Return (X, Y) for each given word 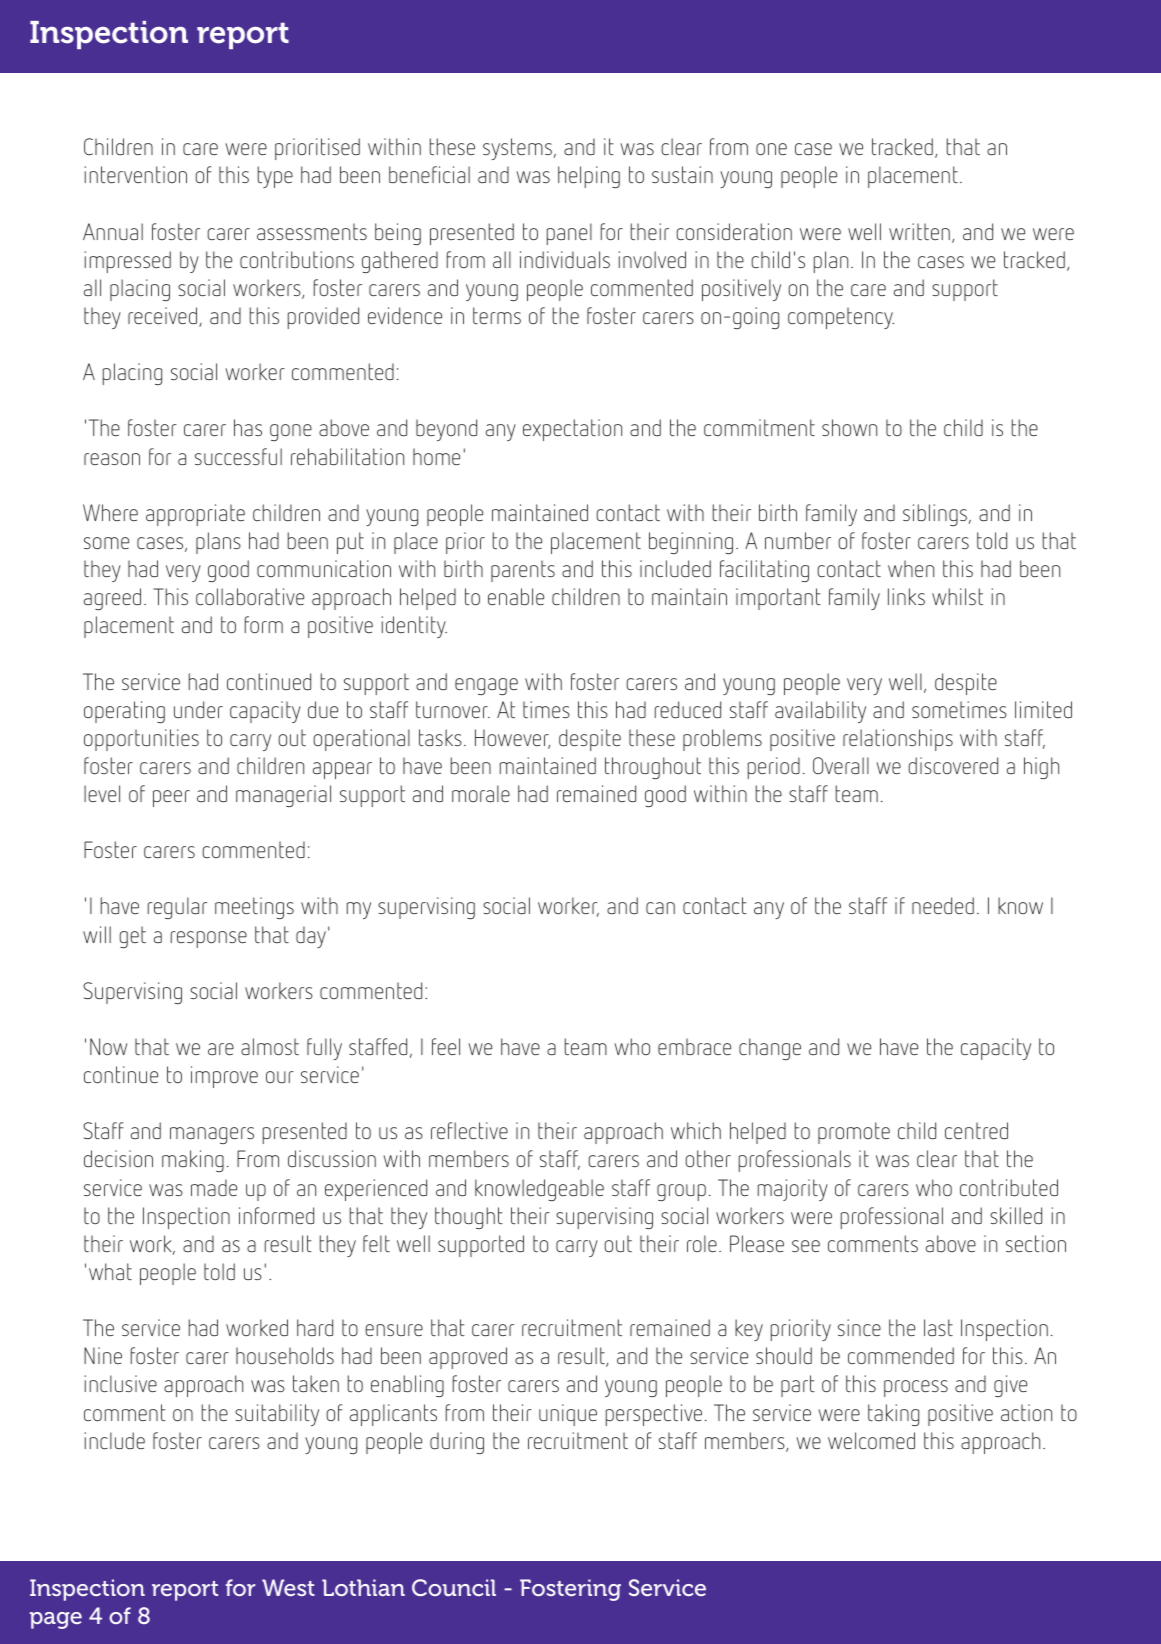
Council (454, 1587)
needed (943, 905)
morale (481, 793)
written (919, 231)
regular (177, 908)
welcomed (871, 1440)
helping (589, 177)
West (288, 1587)
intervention (135, 174)
